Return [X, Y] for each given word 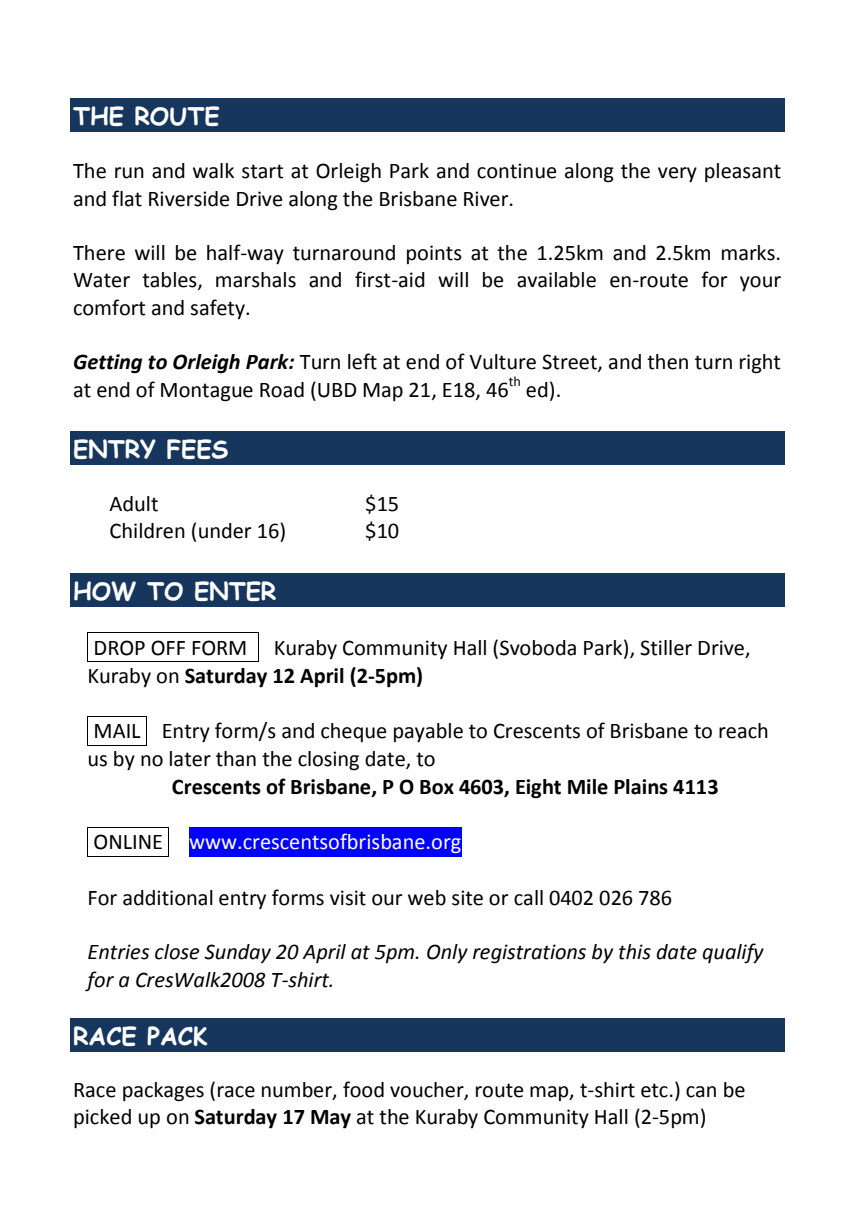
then [667, 362]
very [677, 175]
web [427, 898]
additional [168, 898]
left [362, 361]
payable [428, 733]
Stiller [666, 648]
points [434, 254]
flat [127, 198]
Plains [641, 787]
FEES [197, 449]
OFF [168, 648]
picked [102, 1119]
